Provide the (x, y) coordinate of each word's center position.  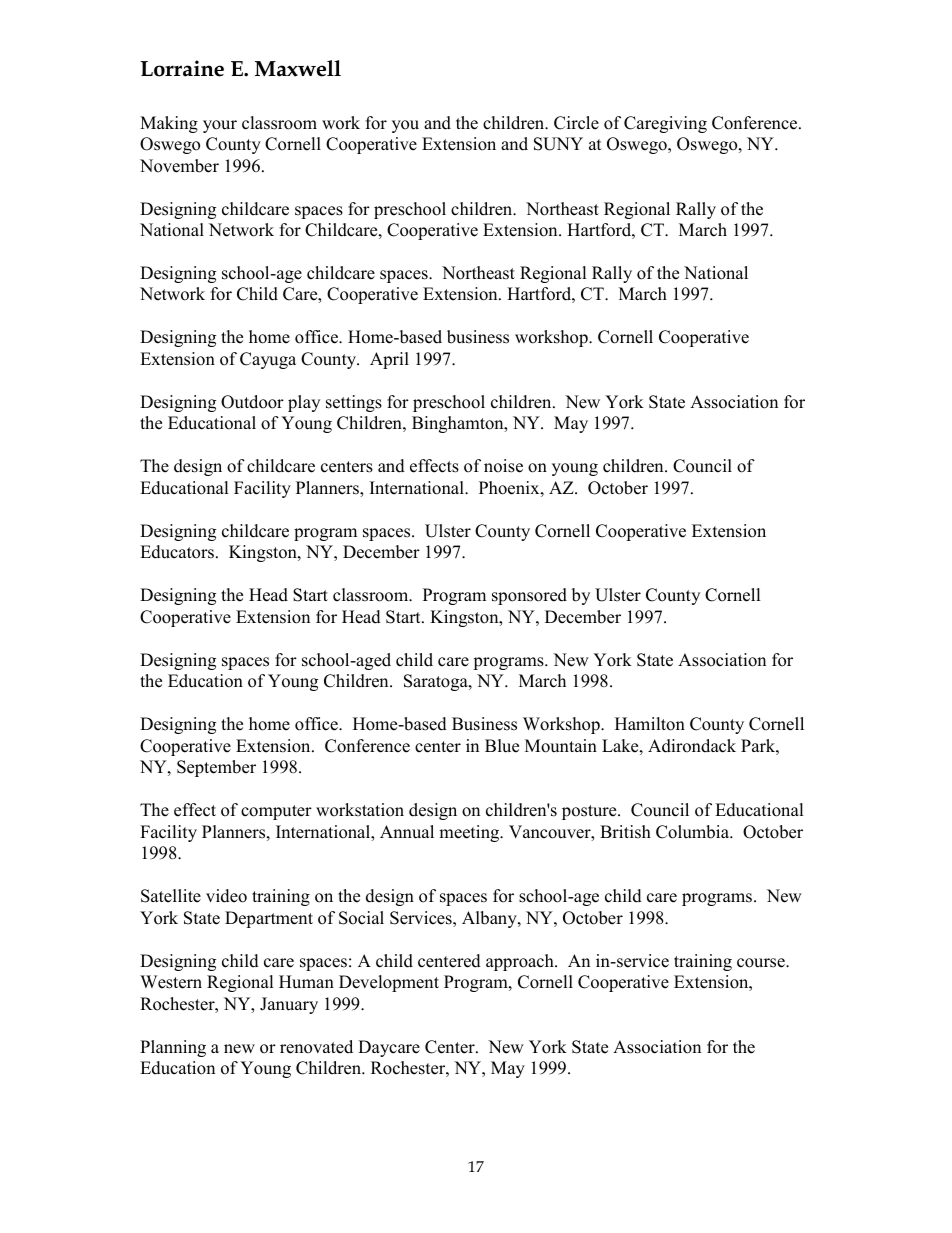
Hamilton (650, 724)
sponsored (529, 596)
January (289, 1005)
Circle (576, 123)
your (220, 126)
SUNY (558, 144)
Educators (177, 552)
